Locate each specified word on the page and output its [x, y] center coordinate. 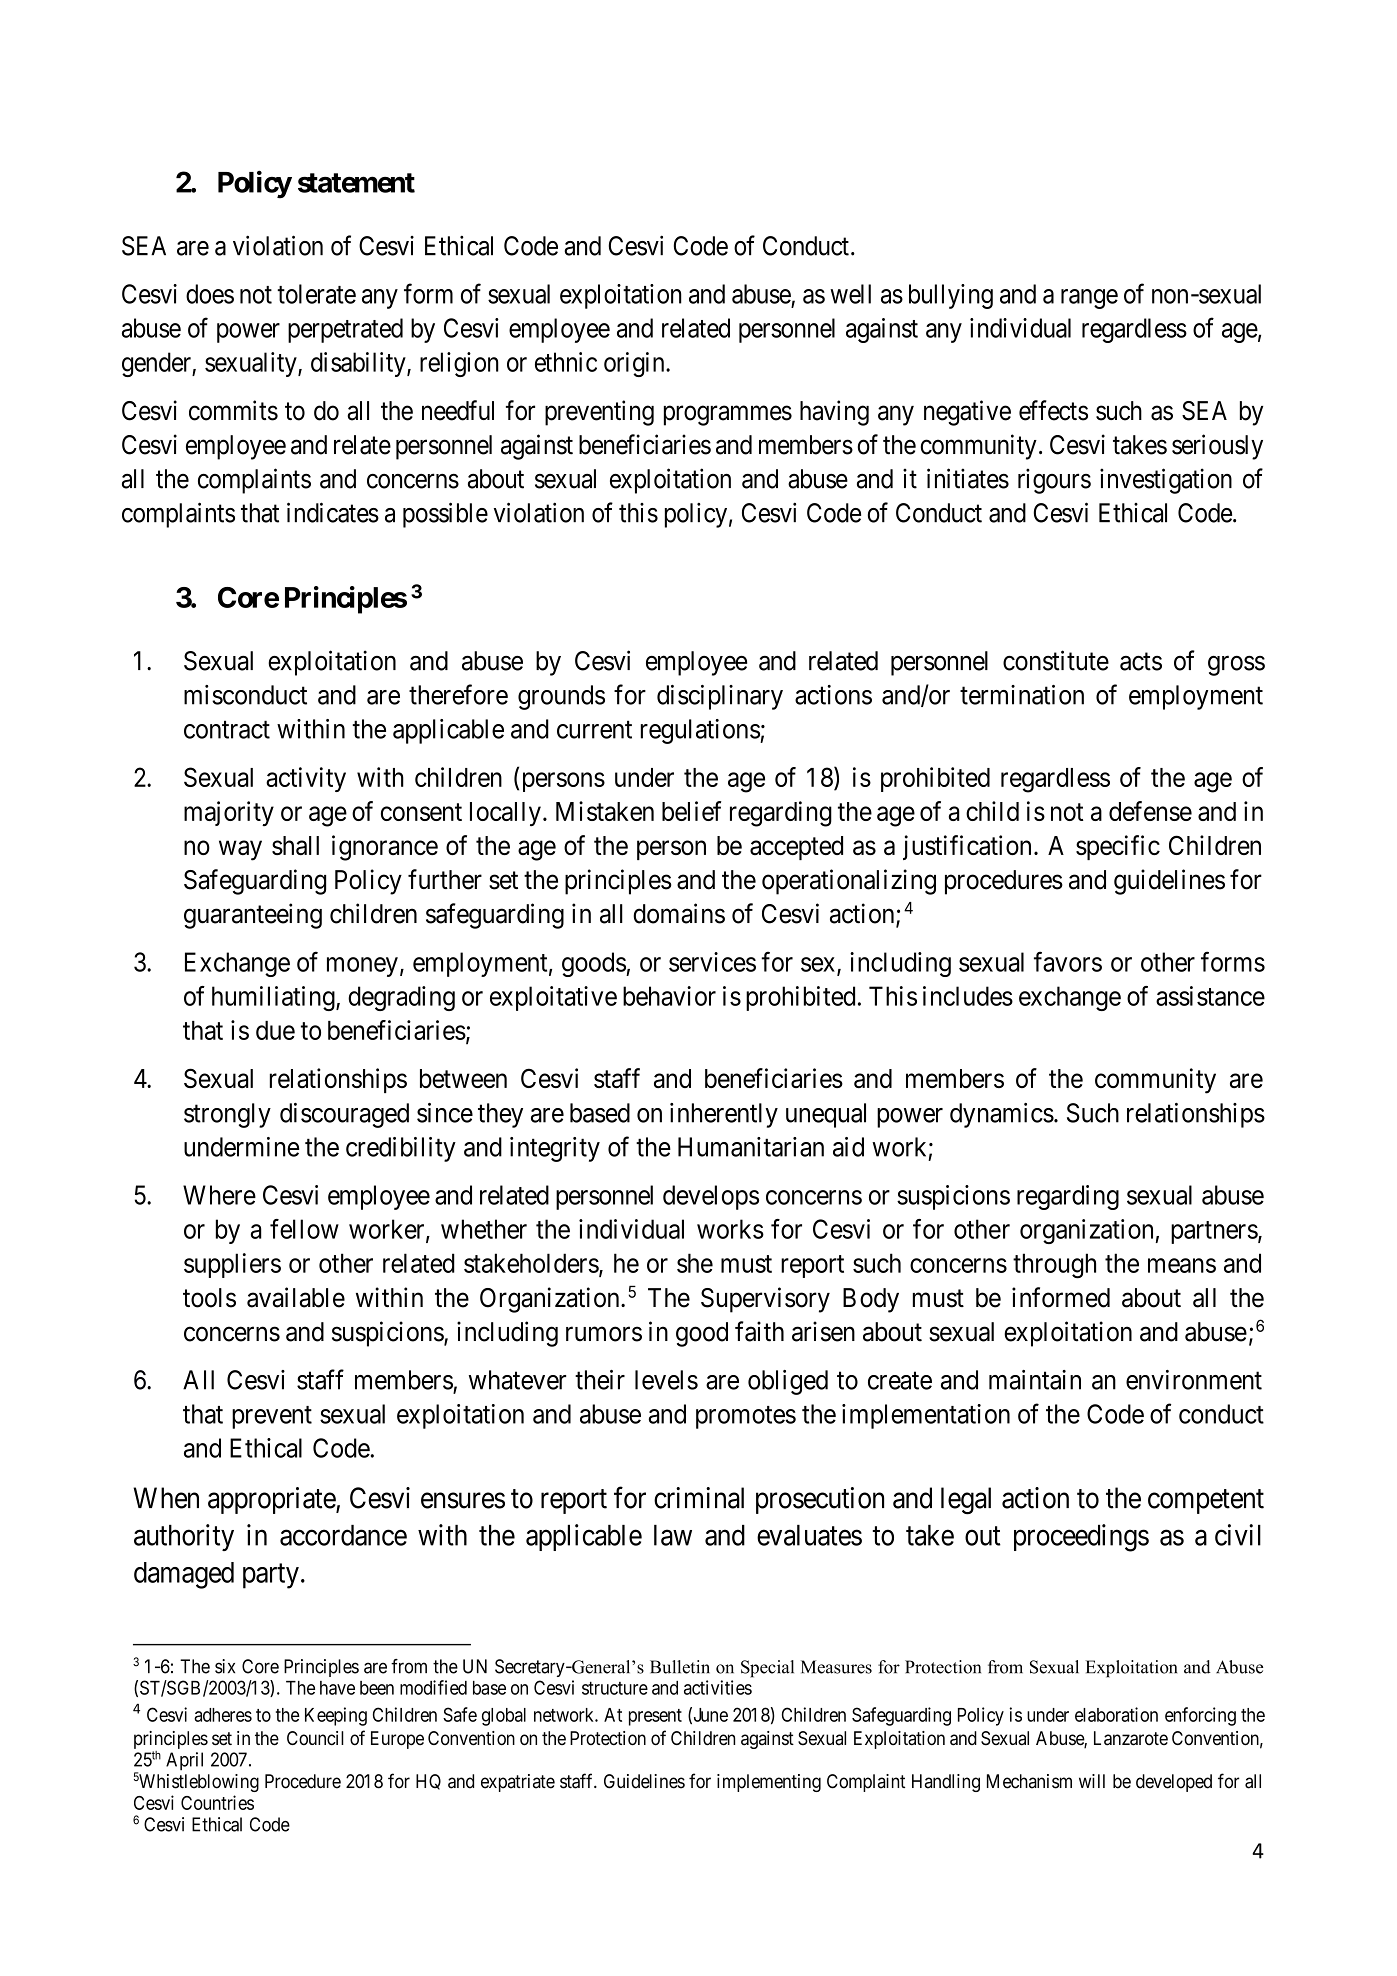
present [655, 1717]
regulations [701, 731]
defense [1150, 811]
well [850, 294]
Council [315, 1738]
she [695, 1263]
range [1089, 299]
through [1054, 1266]
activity [306, 779]
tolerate [316, 294]
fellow [304, 1229]
